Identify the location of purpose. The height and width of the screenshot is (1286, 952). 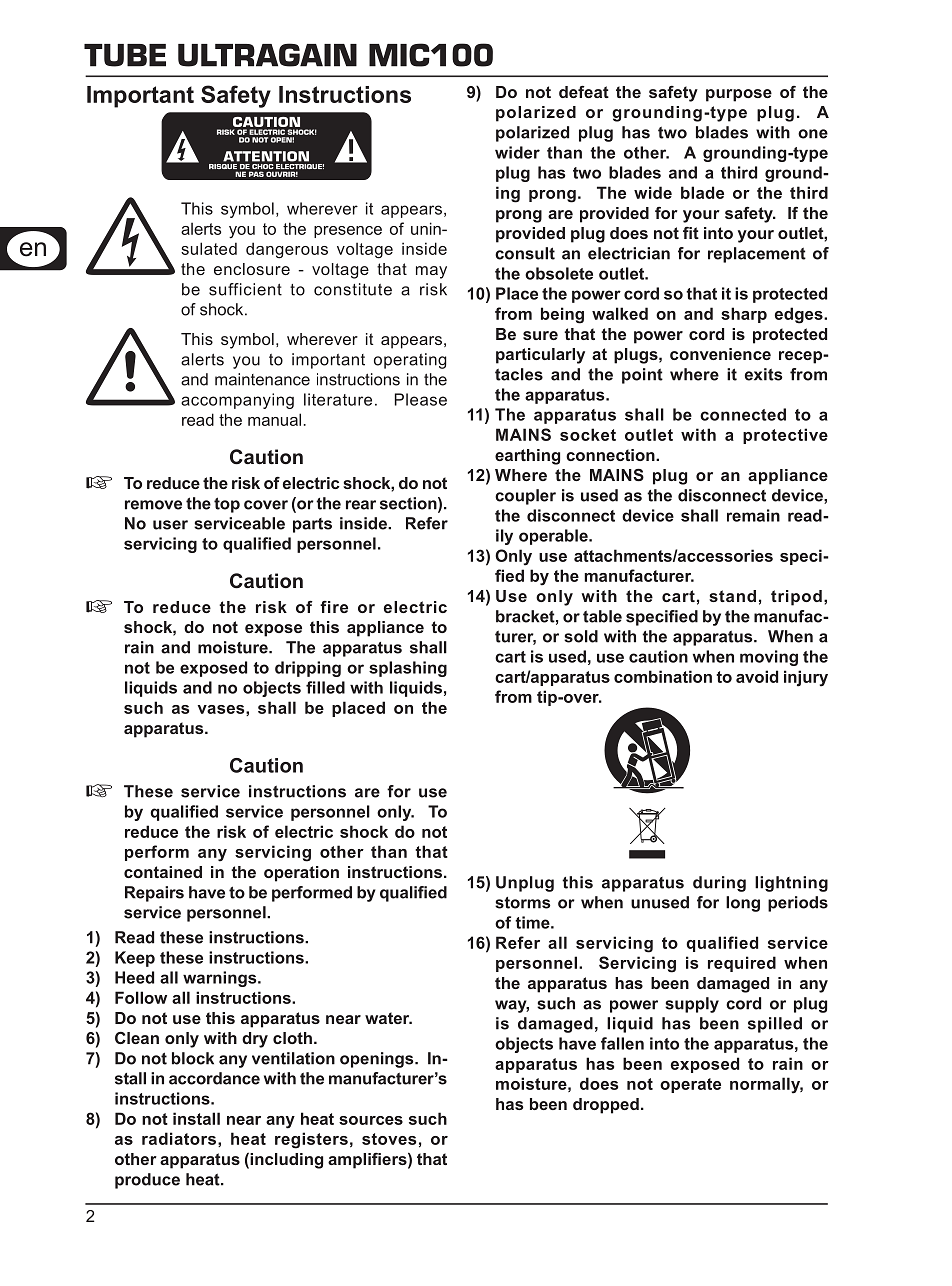
(739, 95).
